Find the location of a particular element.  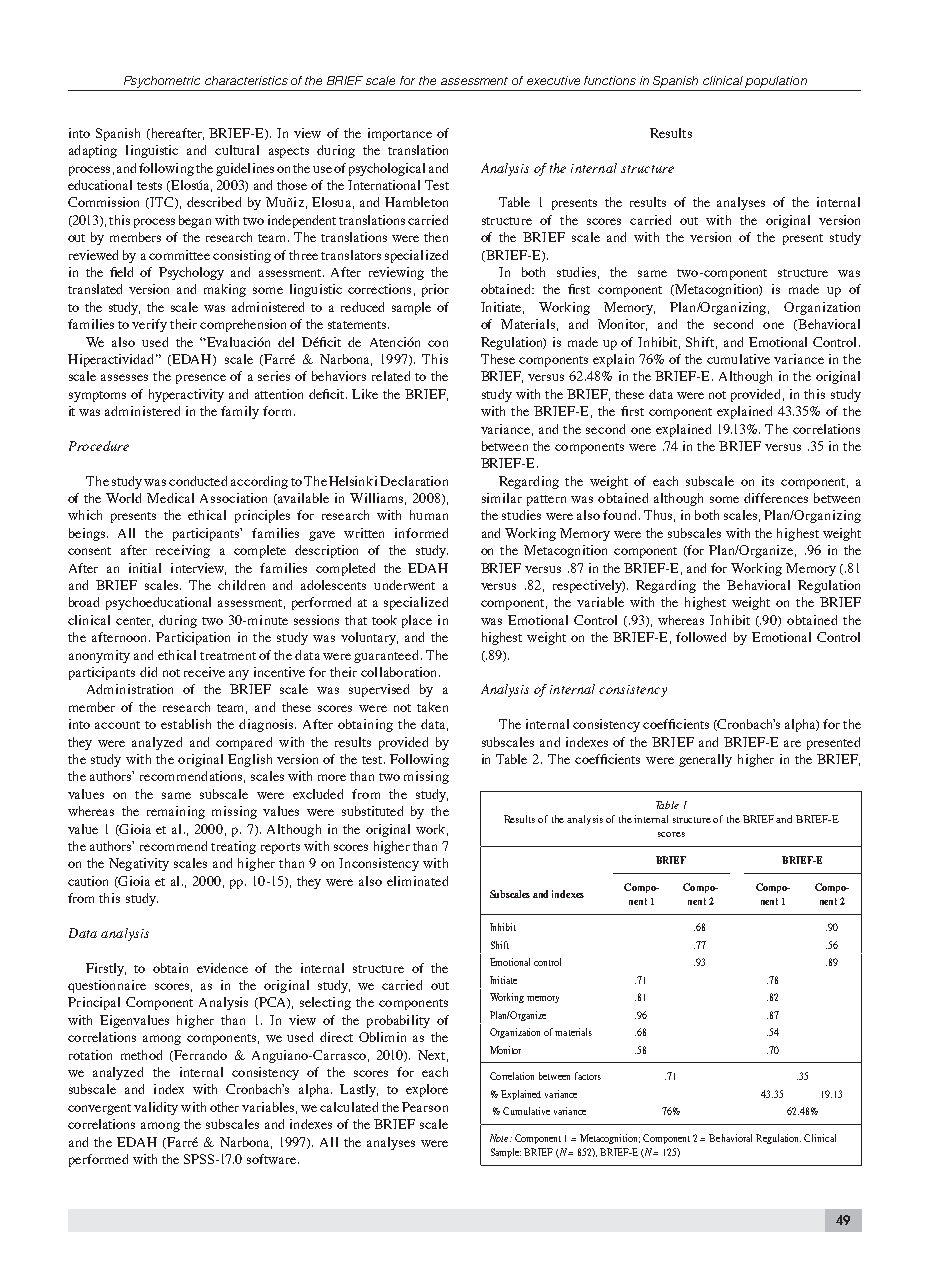

place is located at coordinates (417, 621).
